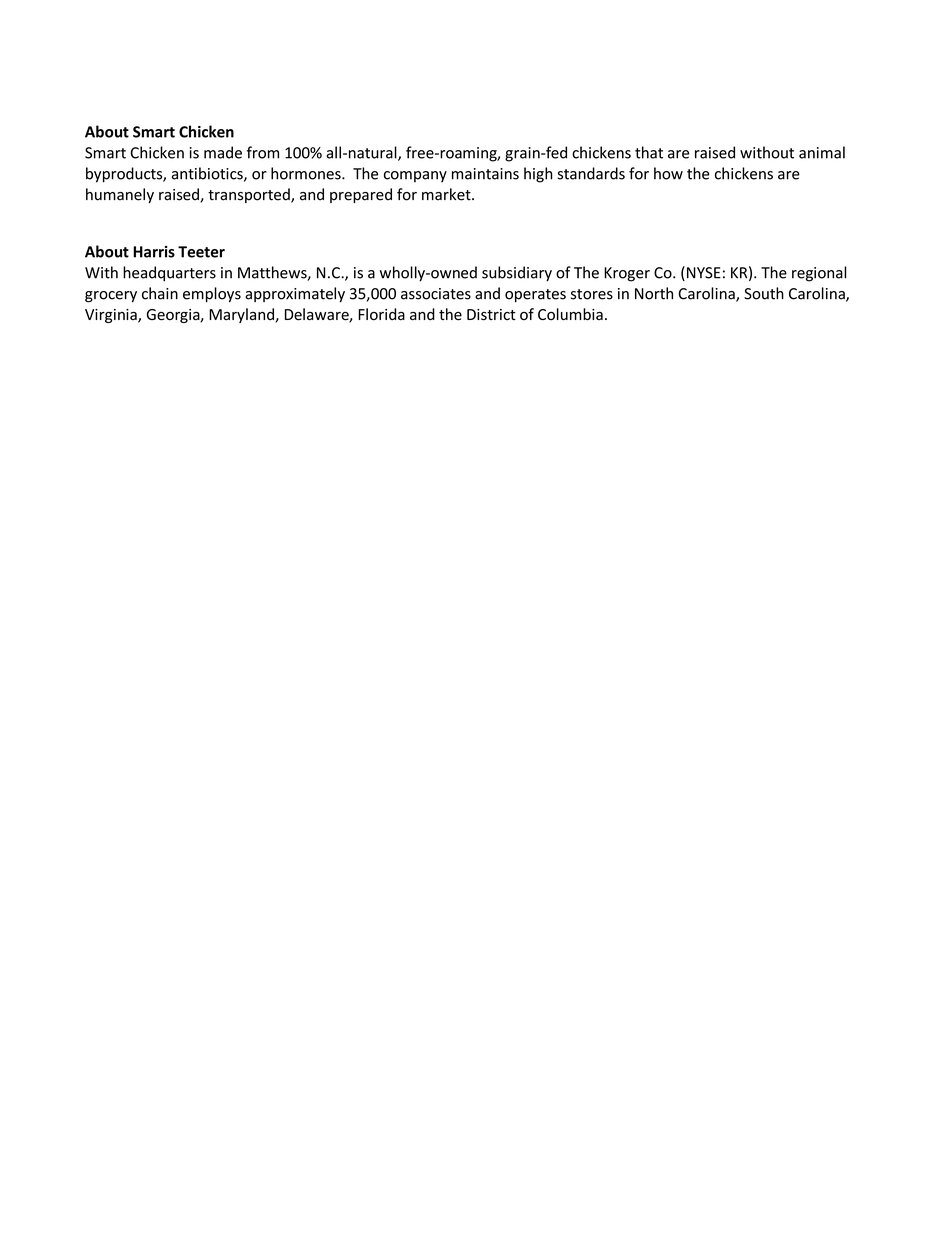  I want to click on maintains, so click(485, 174).
